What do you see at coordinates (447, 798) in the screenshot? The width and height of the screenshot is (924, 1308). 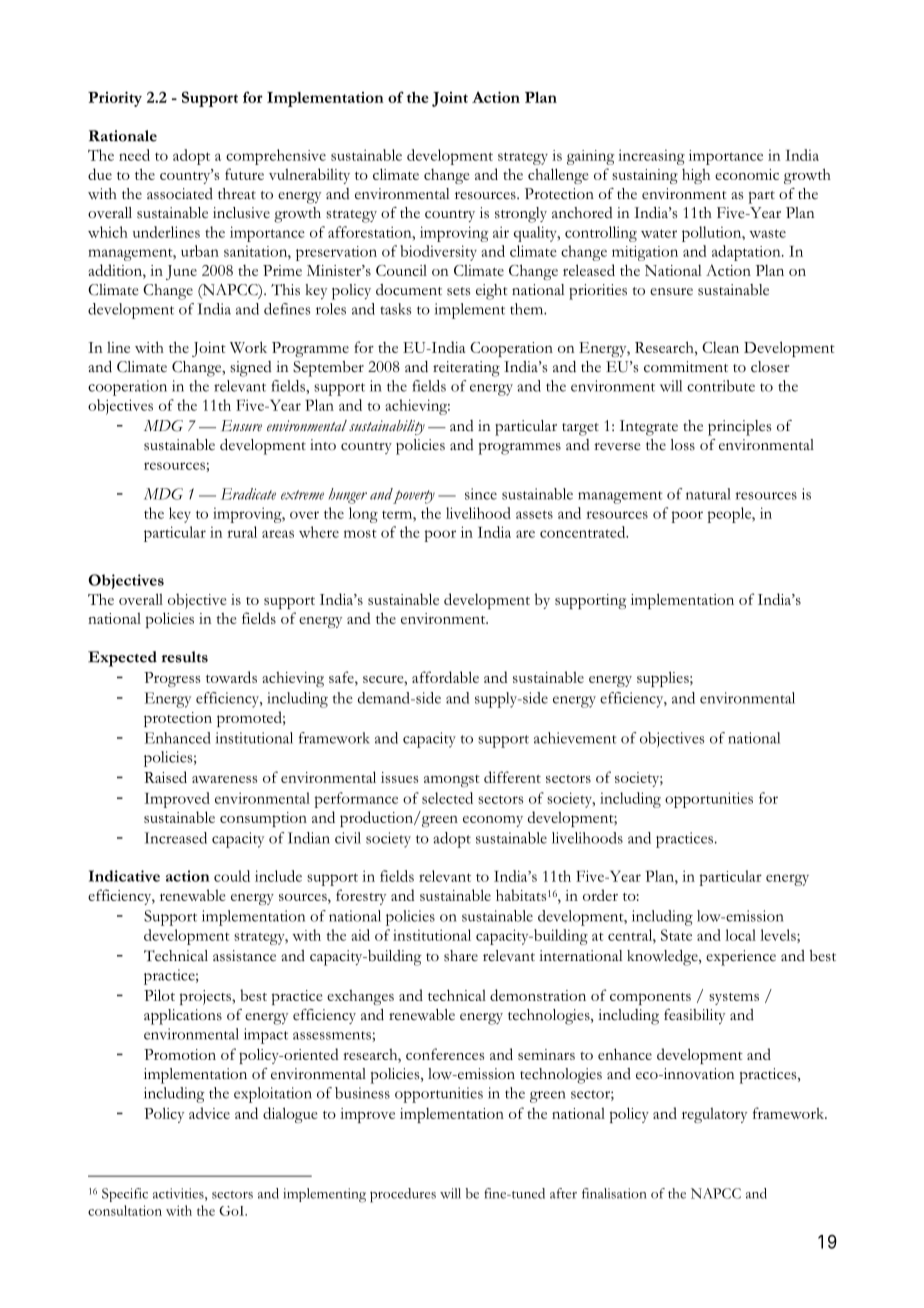 I see `selected` at bounding box center [447, 798].
